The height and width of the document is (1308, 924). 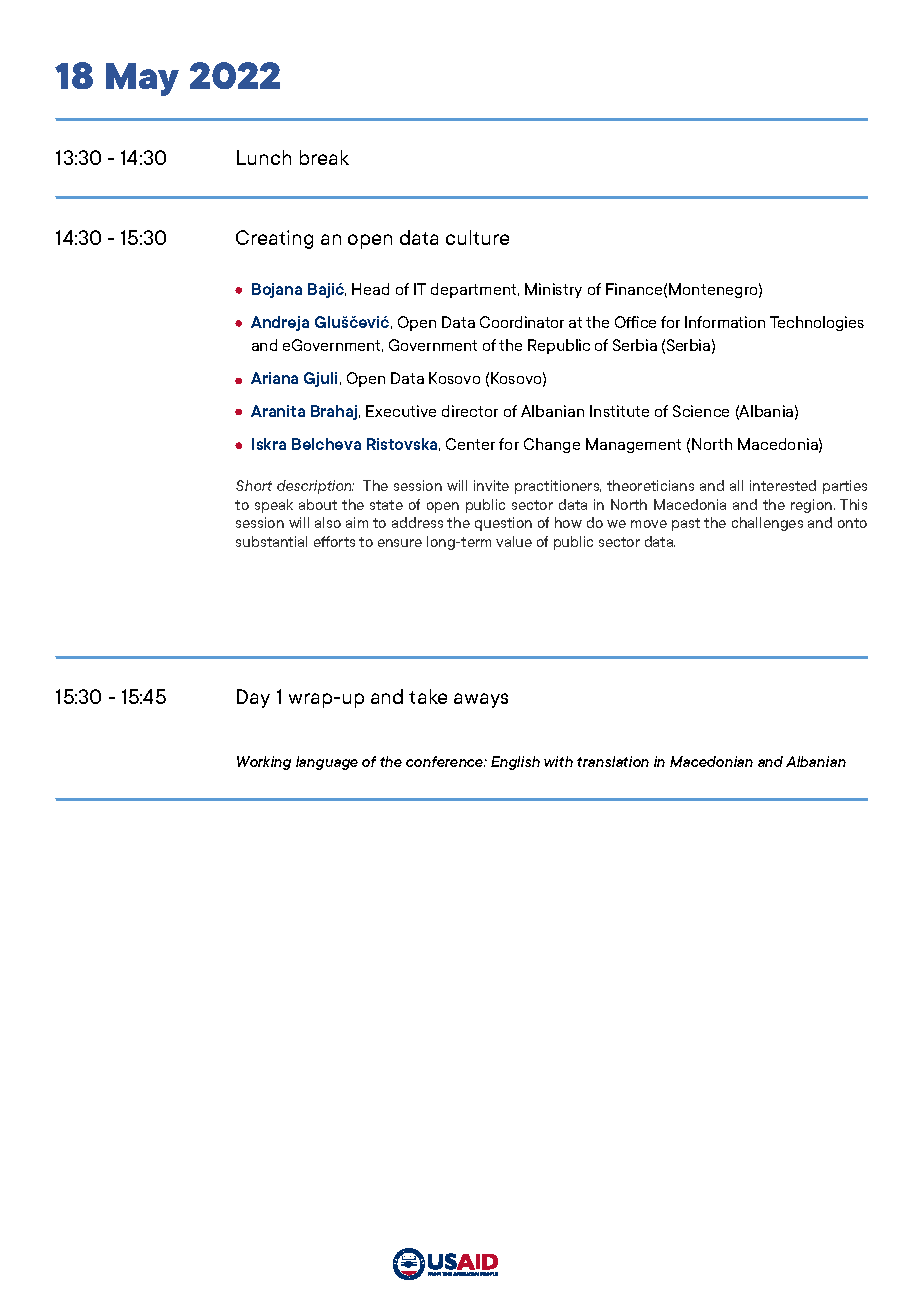 What do you see at coordinates (324, 157) in the document?
I see `break` at bounding box center [324, 157].
